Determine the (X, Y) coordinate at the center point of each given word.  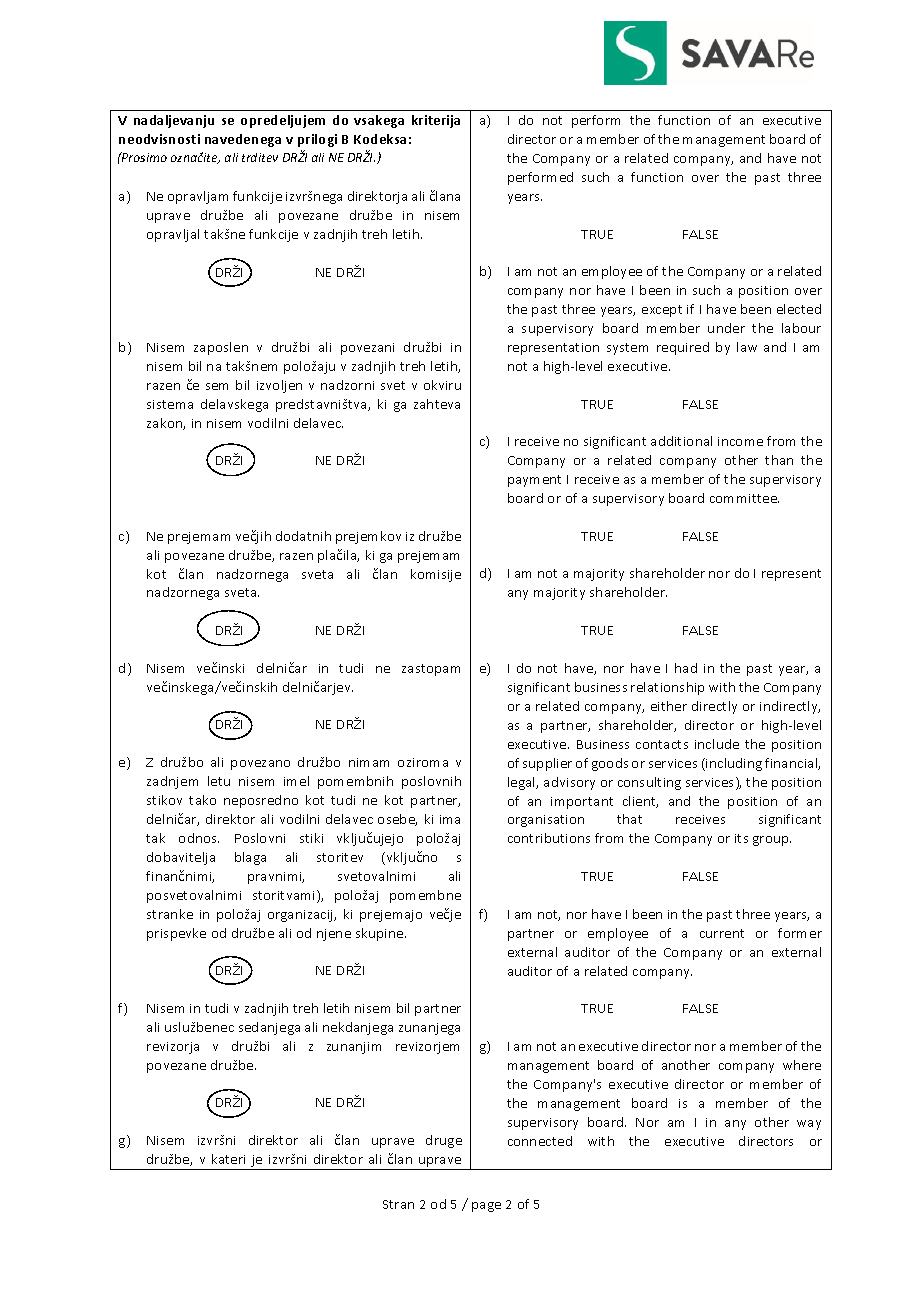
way (809, 1125)
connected (540, 1141)
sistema (170, 404)
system (627, 349)
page (486, 1207)
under (726, 328)
